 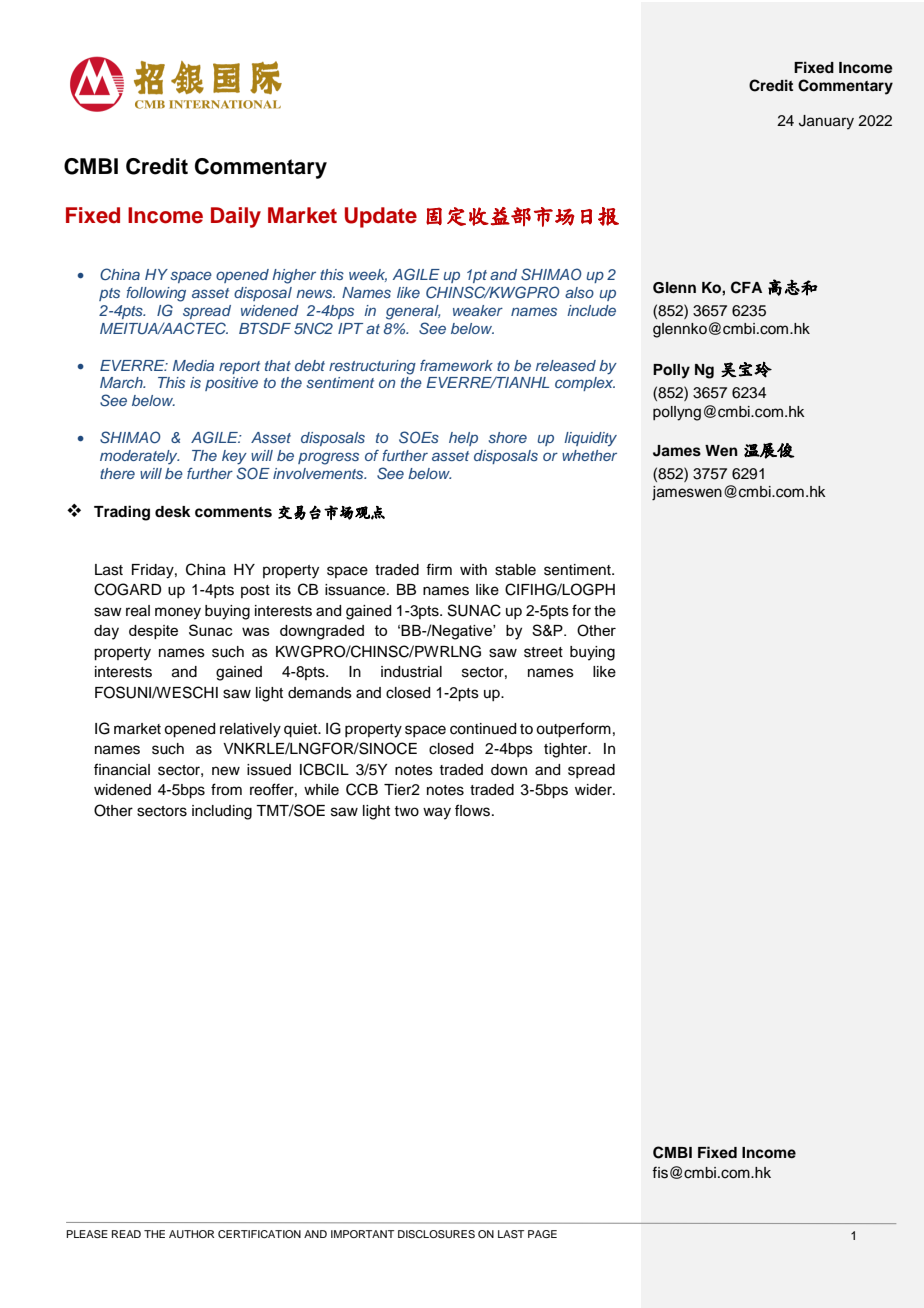 I want to click on AUTHOR, so click(x=192, y=1234).
